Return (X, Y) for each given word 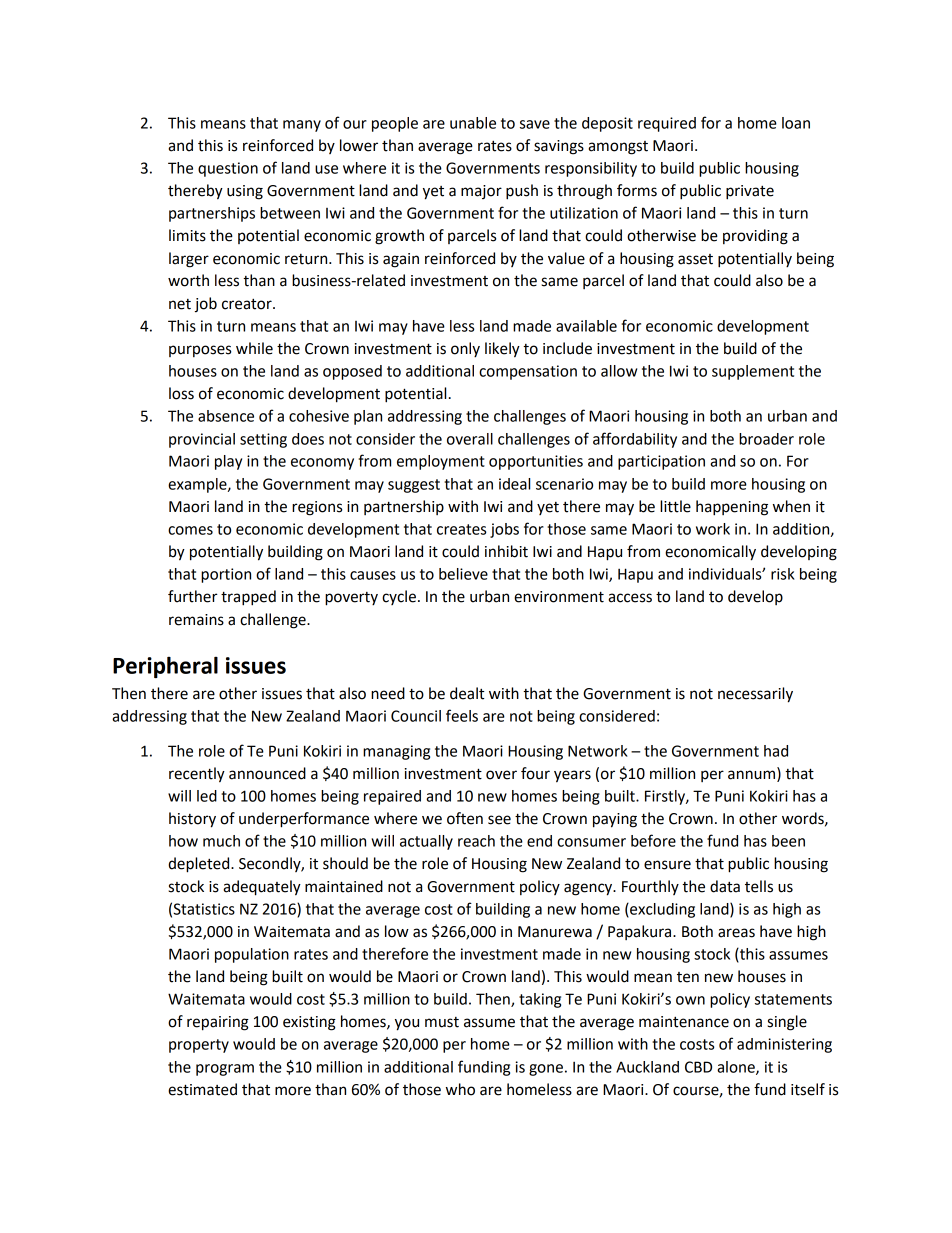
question (228, 169)
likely (502, 350)
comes (190, 530)
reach (476, 841)
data (725, 886)
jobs (504, 530)
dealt (467, 693)
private (750, 192)
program (225, 1070)
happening (732, 508)
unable (473, 123)
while (254, 348)
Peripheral (165, 667)
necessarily (755, 695)
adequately (262, 888)
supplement (753, 372)
